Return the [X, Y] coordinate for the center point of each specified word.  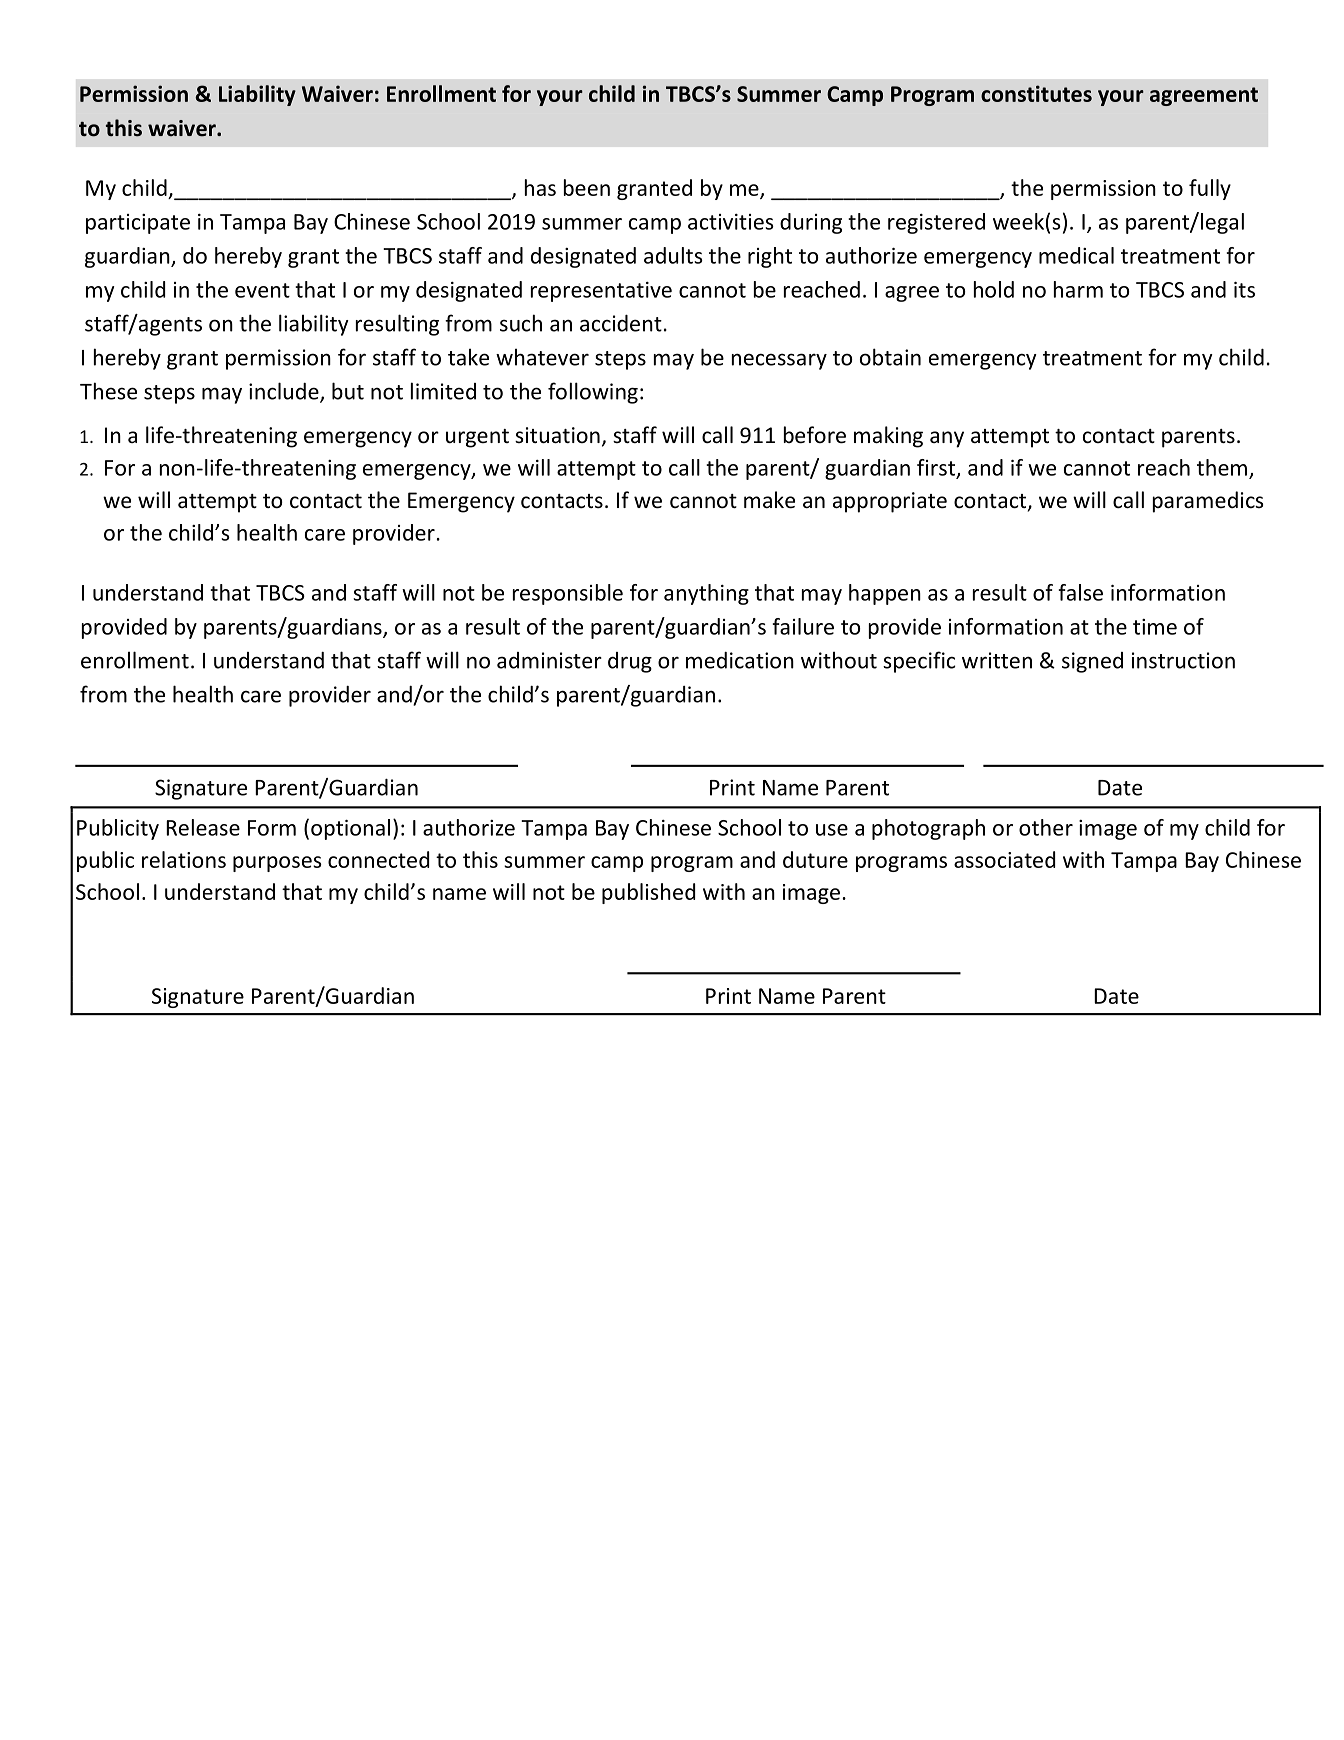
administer [549, 660]
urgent [477, 438]
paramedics [1208, 502]
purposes [277, 864]
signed [1092, 662]
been [587, 187]
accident [621, 323]
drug [630, 662]
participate [138, 224]
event [262, 290]
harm [1078, 289]
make [769, 500]
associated [1004, 859]
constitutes [1036, 93]
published [648, 893]
